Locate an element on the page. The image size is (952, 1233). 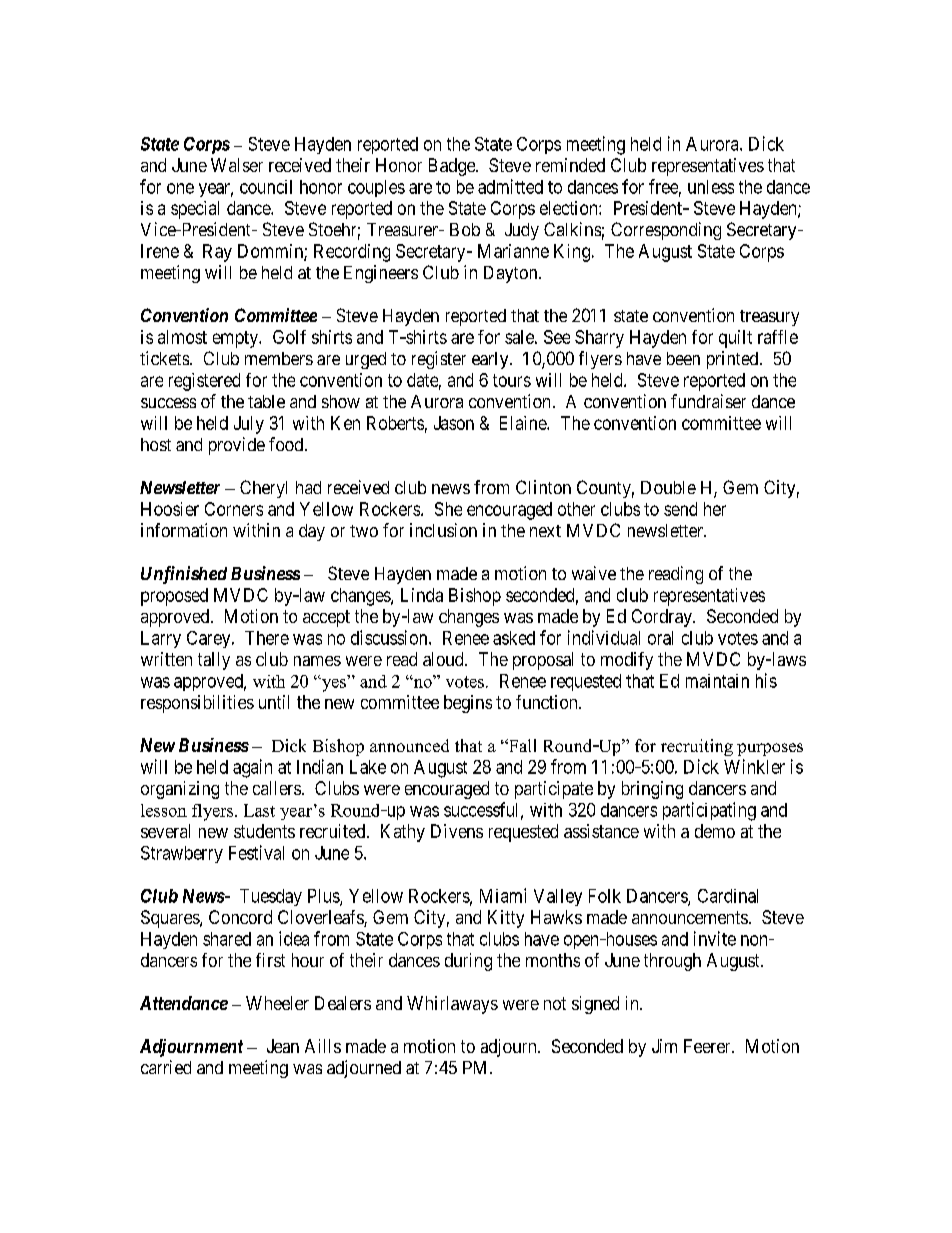
council is located at coordinates (266, 187).
